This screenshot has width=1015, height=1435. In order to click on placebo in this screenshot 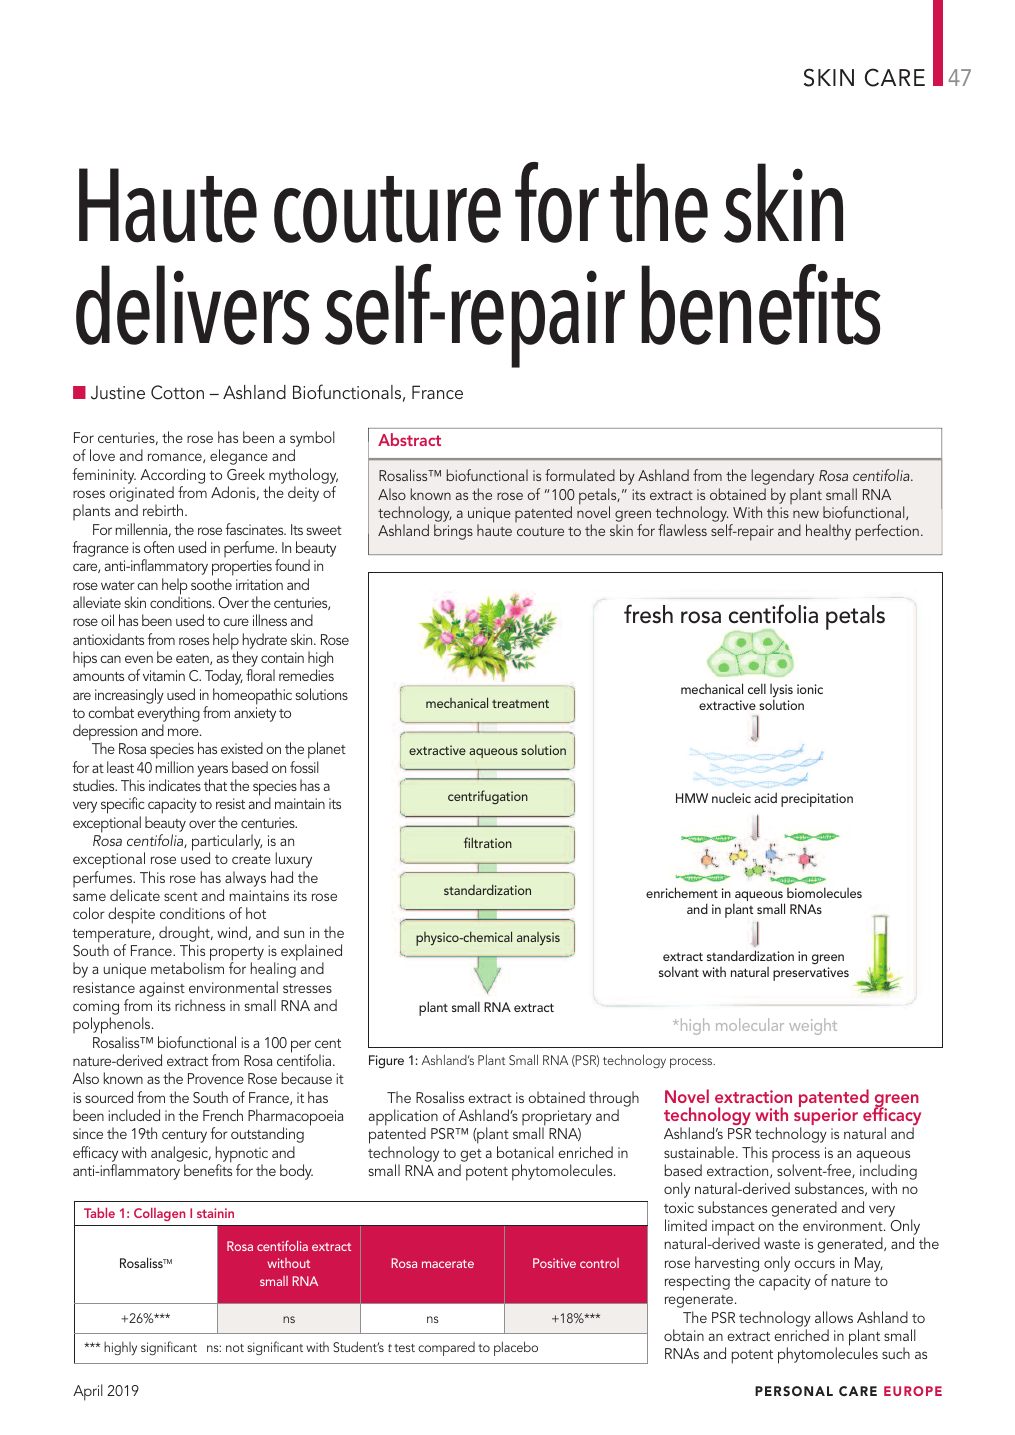, I will do `click(516, 1348)`.
